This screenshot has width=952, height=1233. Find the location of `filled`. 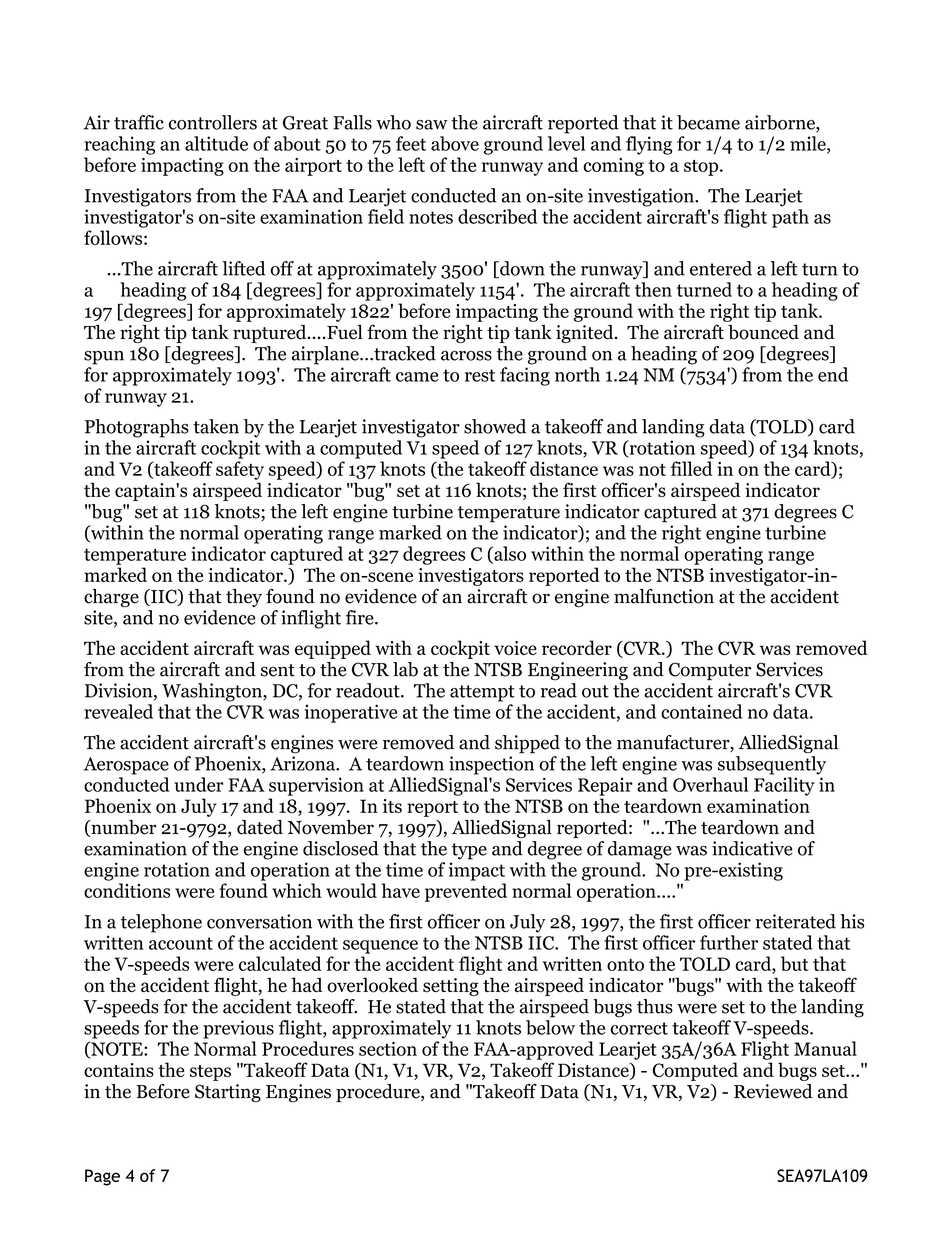

filled is located at coordinates (691, 468).
